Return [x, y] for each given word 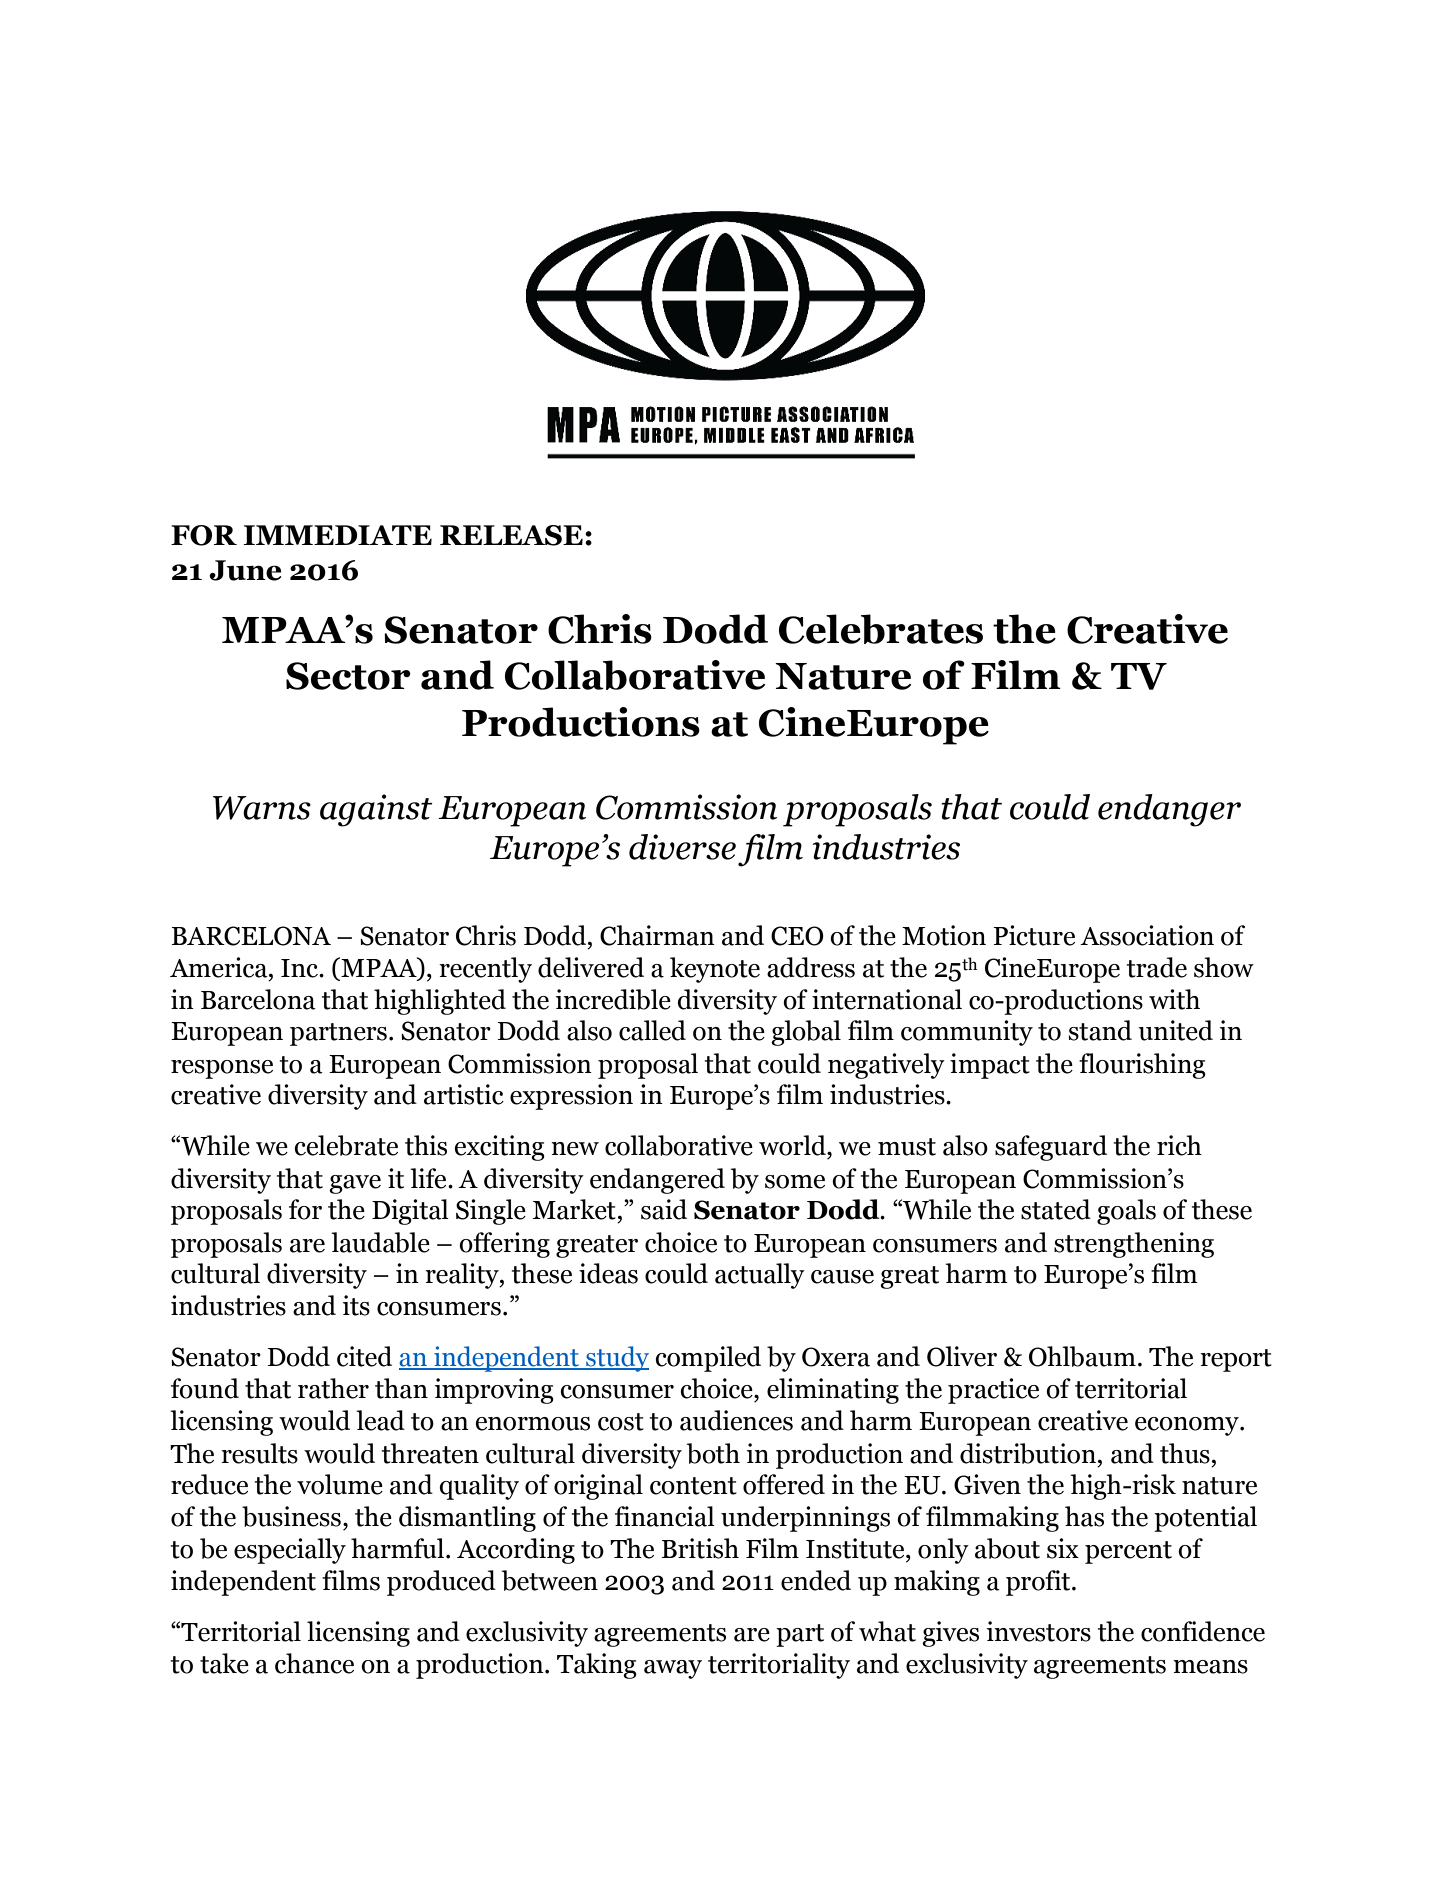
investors [1039, 1631]
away [673, 1669]
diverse [682, 847]
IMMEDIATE [337, 535]
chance [314, 1663]
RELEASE [511, 535]
